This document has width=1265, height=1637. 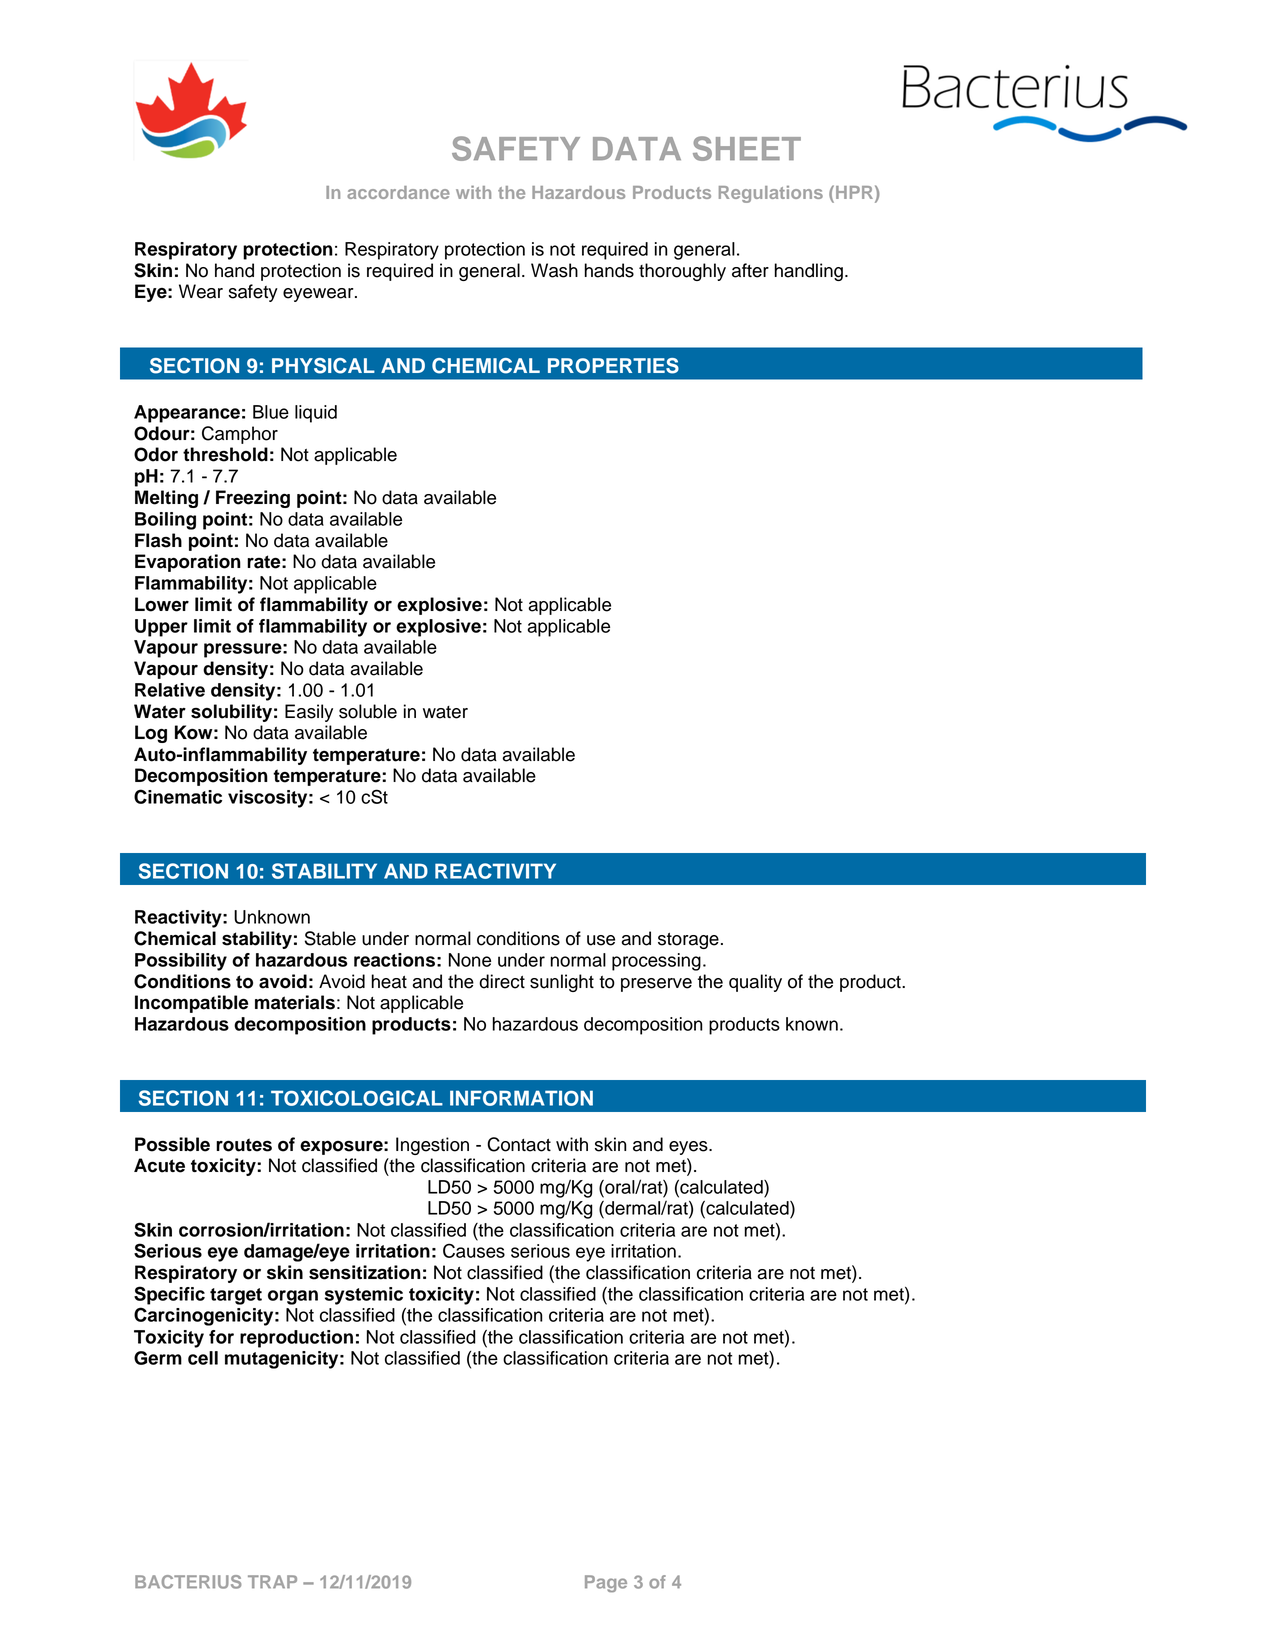 I want to click on SHEET, so click(x=747, y=148).
